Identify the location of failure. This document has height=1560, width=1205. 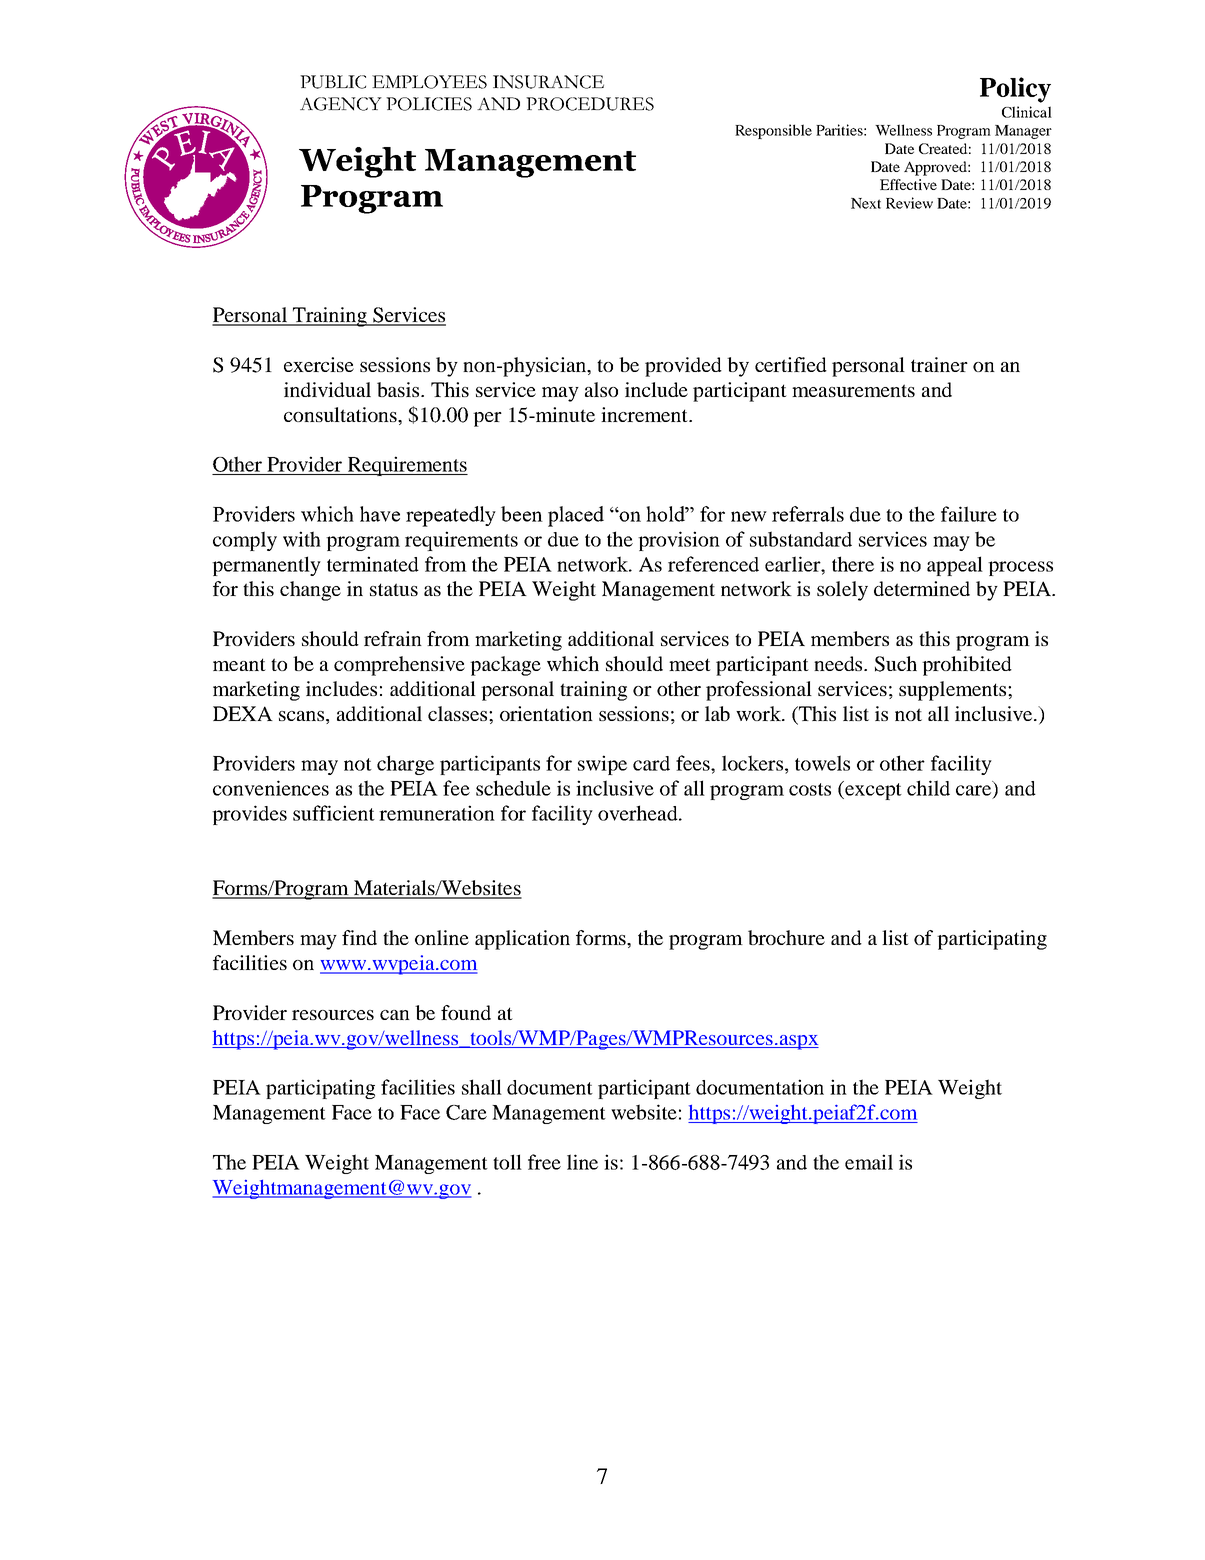
(969, 514).
